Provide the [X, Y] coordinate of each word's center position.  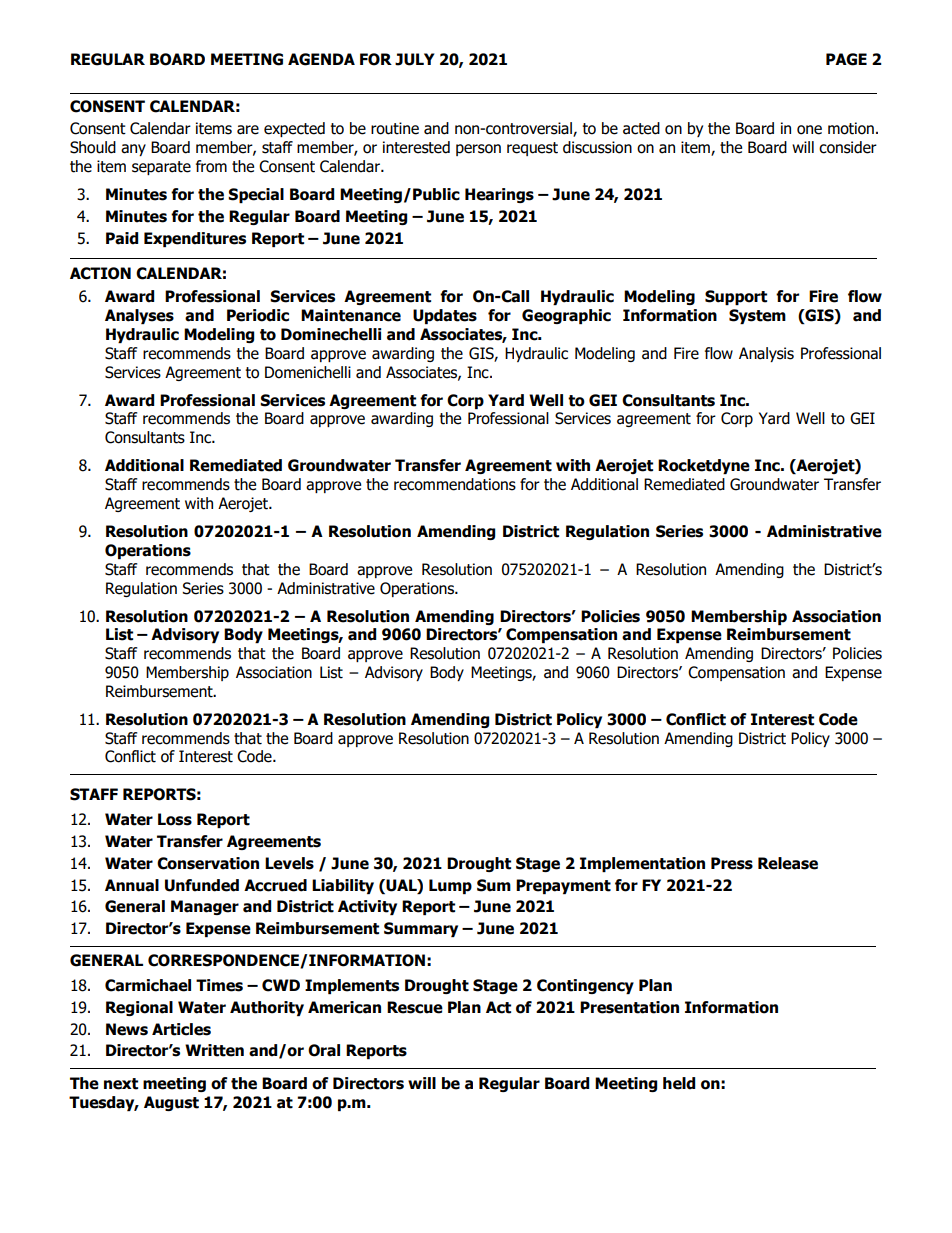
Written [214, 1050]
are [248, 130]
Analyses [139, 316]
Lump [450, 886]
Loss [175, 819]
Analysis [766, 354]
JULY [414, 59]
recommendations [455, 484]
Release [788, 863]
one [809, 130]
